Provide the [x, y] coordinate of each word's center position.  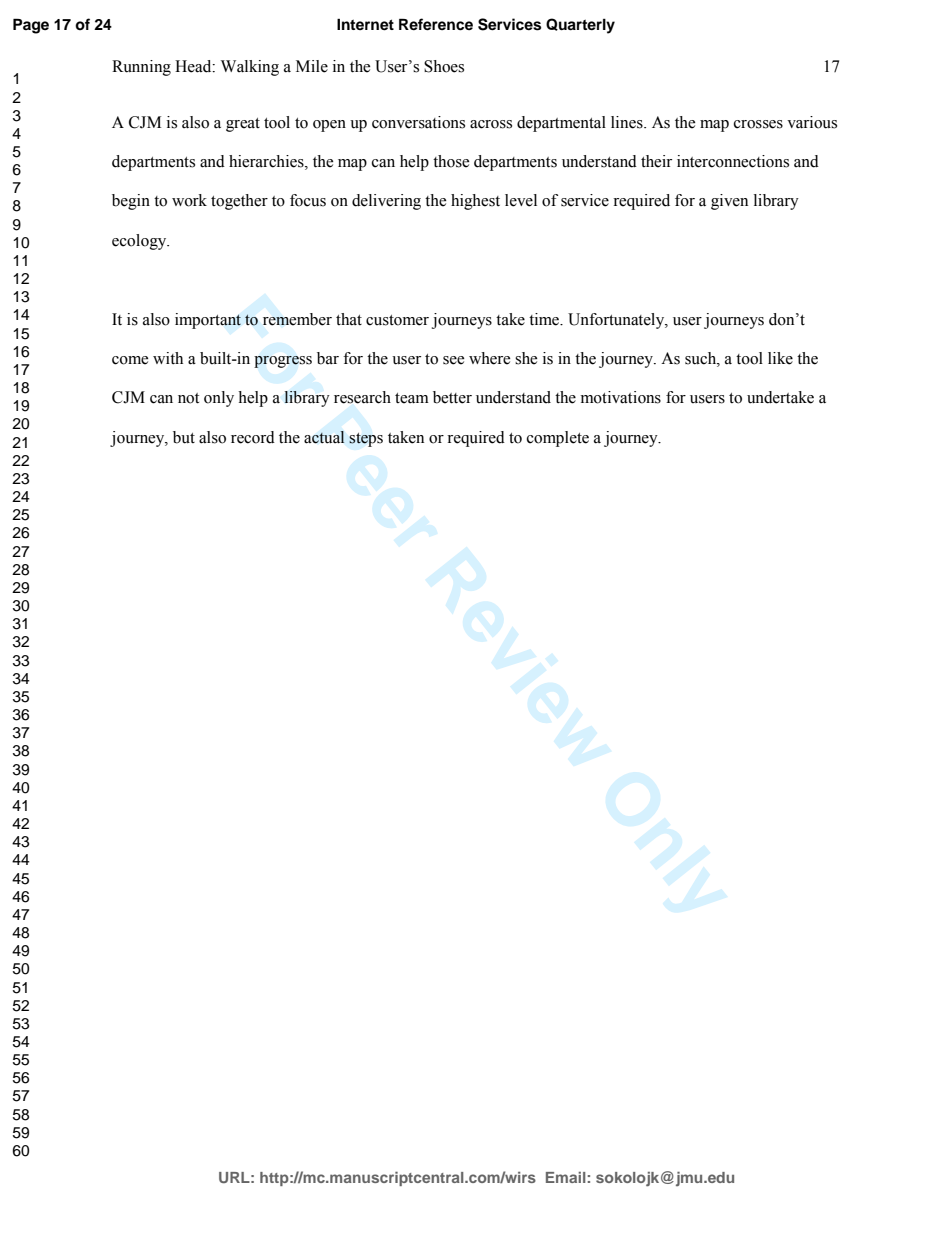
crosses [758, 124]
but [184, 437]
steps [366, 440]
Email [566, 1177]
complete [558, 439]
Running [141, 68]
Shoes [444, 66]
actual [324, 437]
